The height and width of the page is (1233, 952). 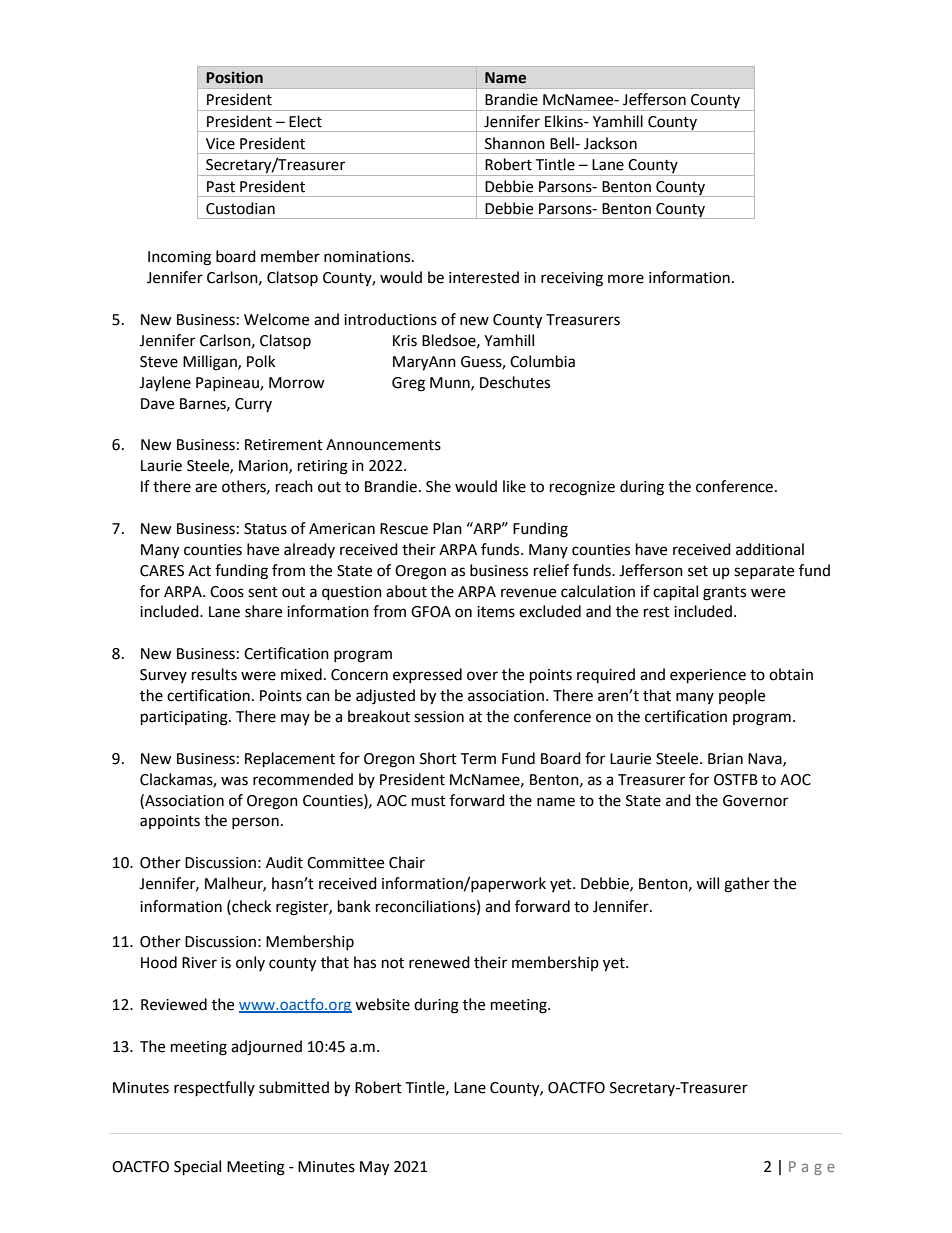 What do you see at coordinates (496, 612) in the page?
I see `items` at bounding box center [496, 612].
